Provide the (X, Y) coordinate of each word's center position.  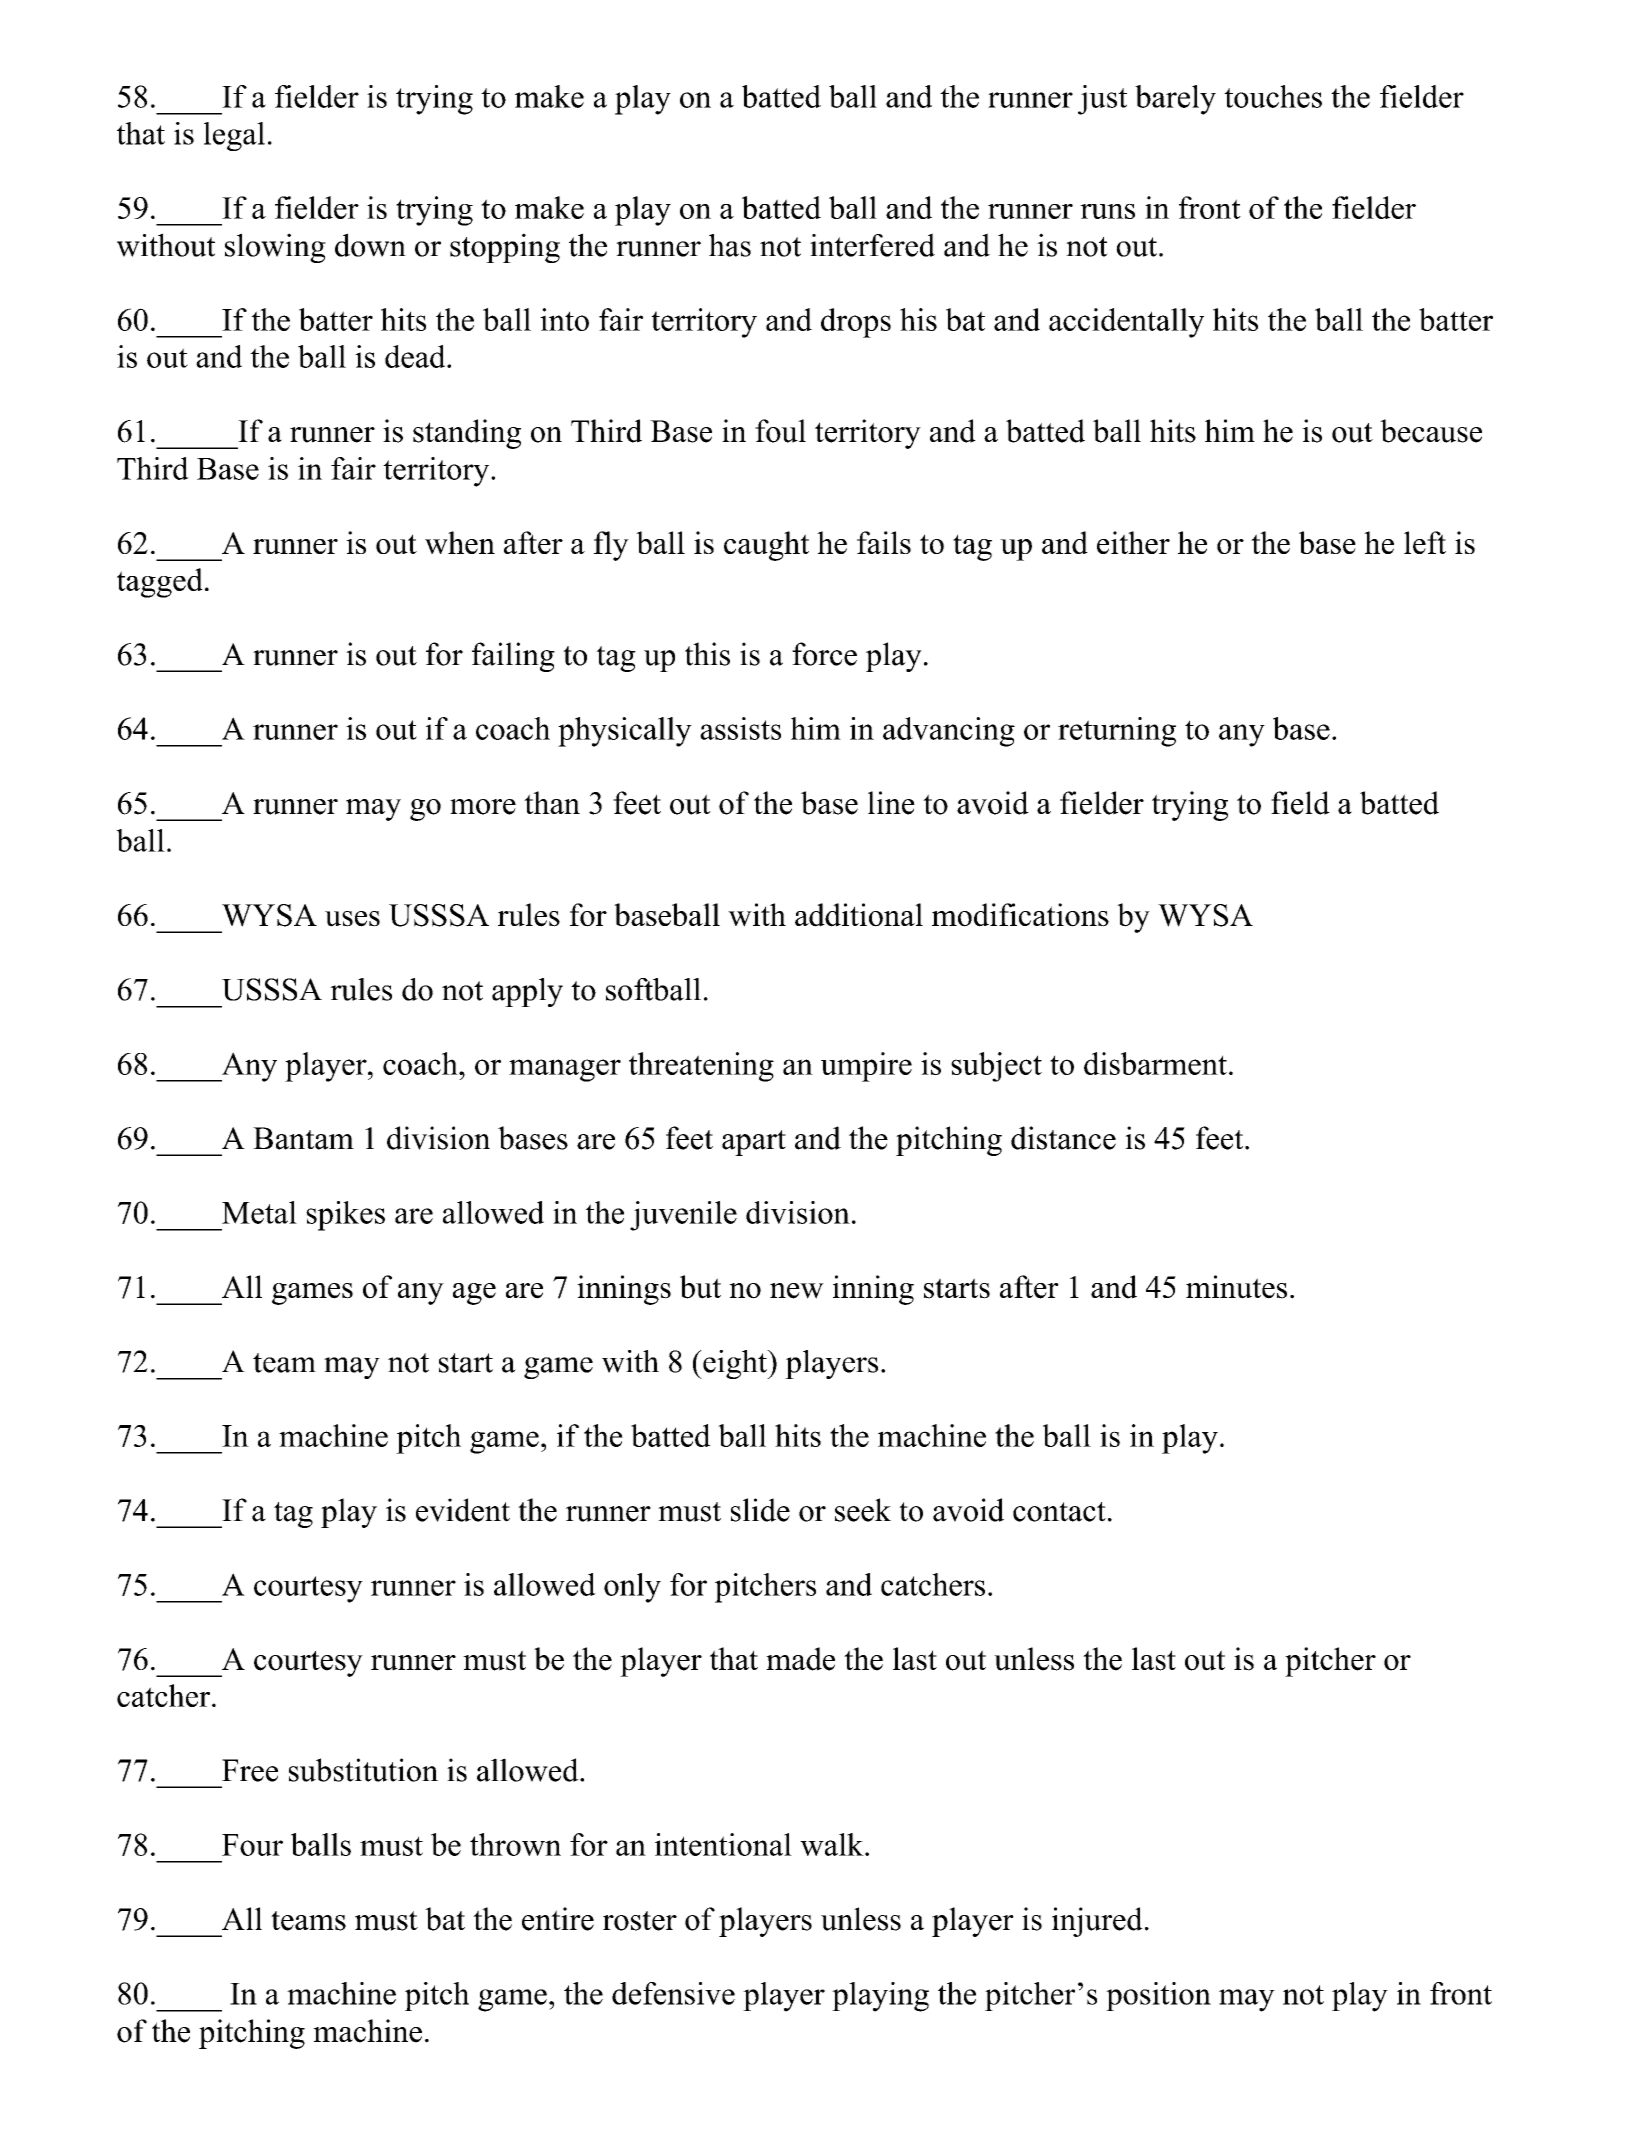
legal (234, 136)
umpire (866, 1067)
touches (1273, 96)
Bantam (303, 1138)
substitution (363, 1770)
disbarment (1155, 1063)
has (730, 245)
